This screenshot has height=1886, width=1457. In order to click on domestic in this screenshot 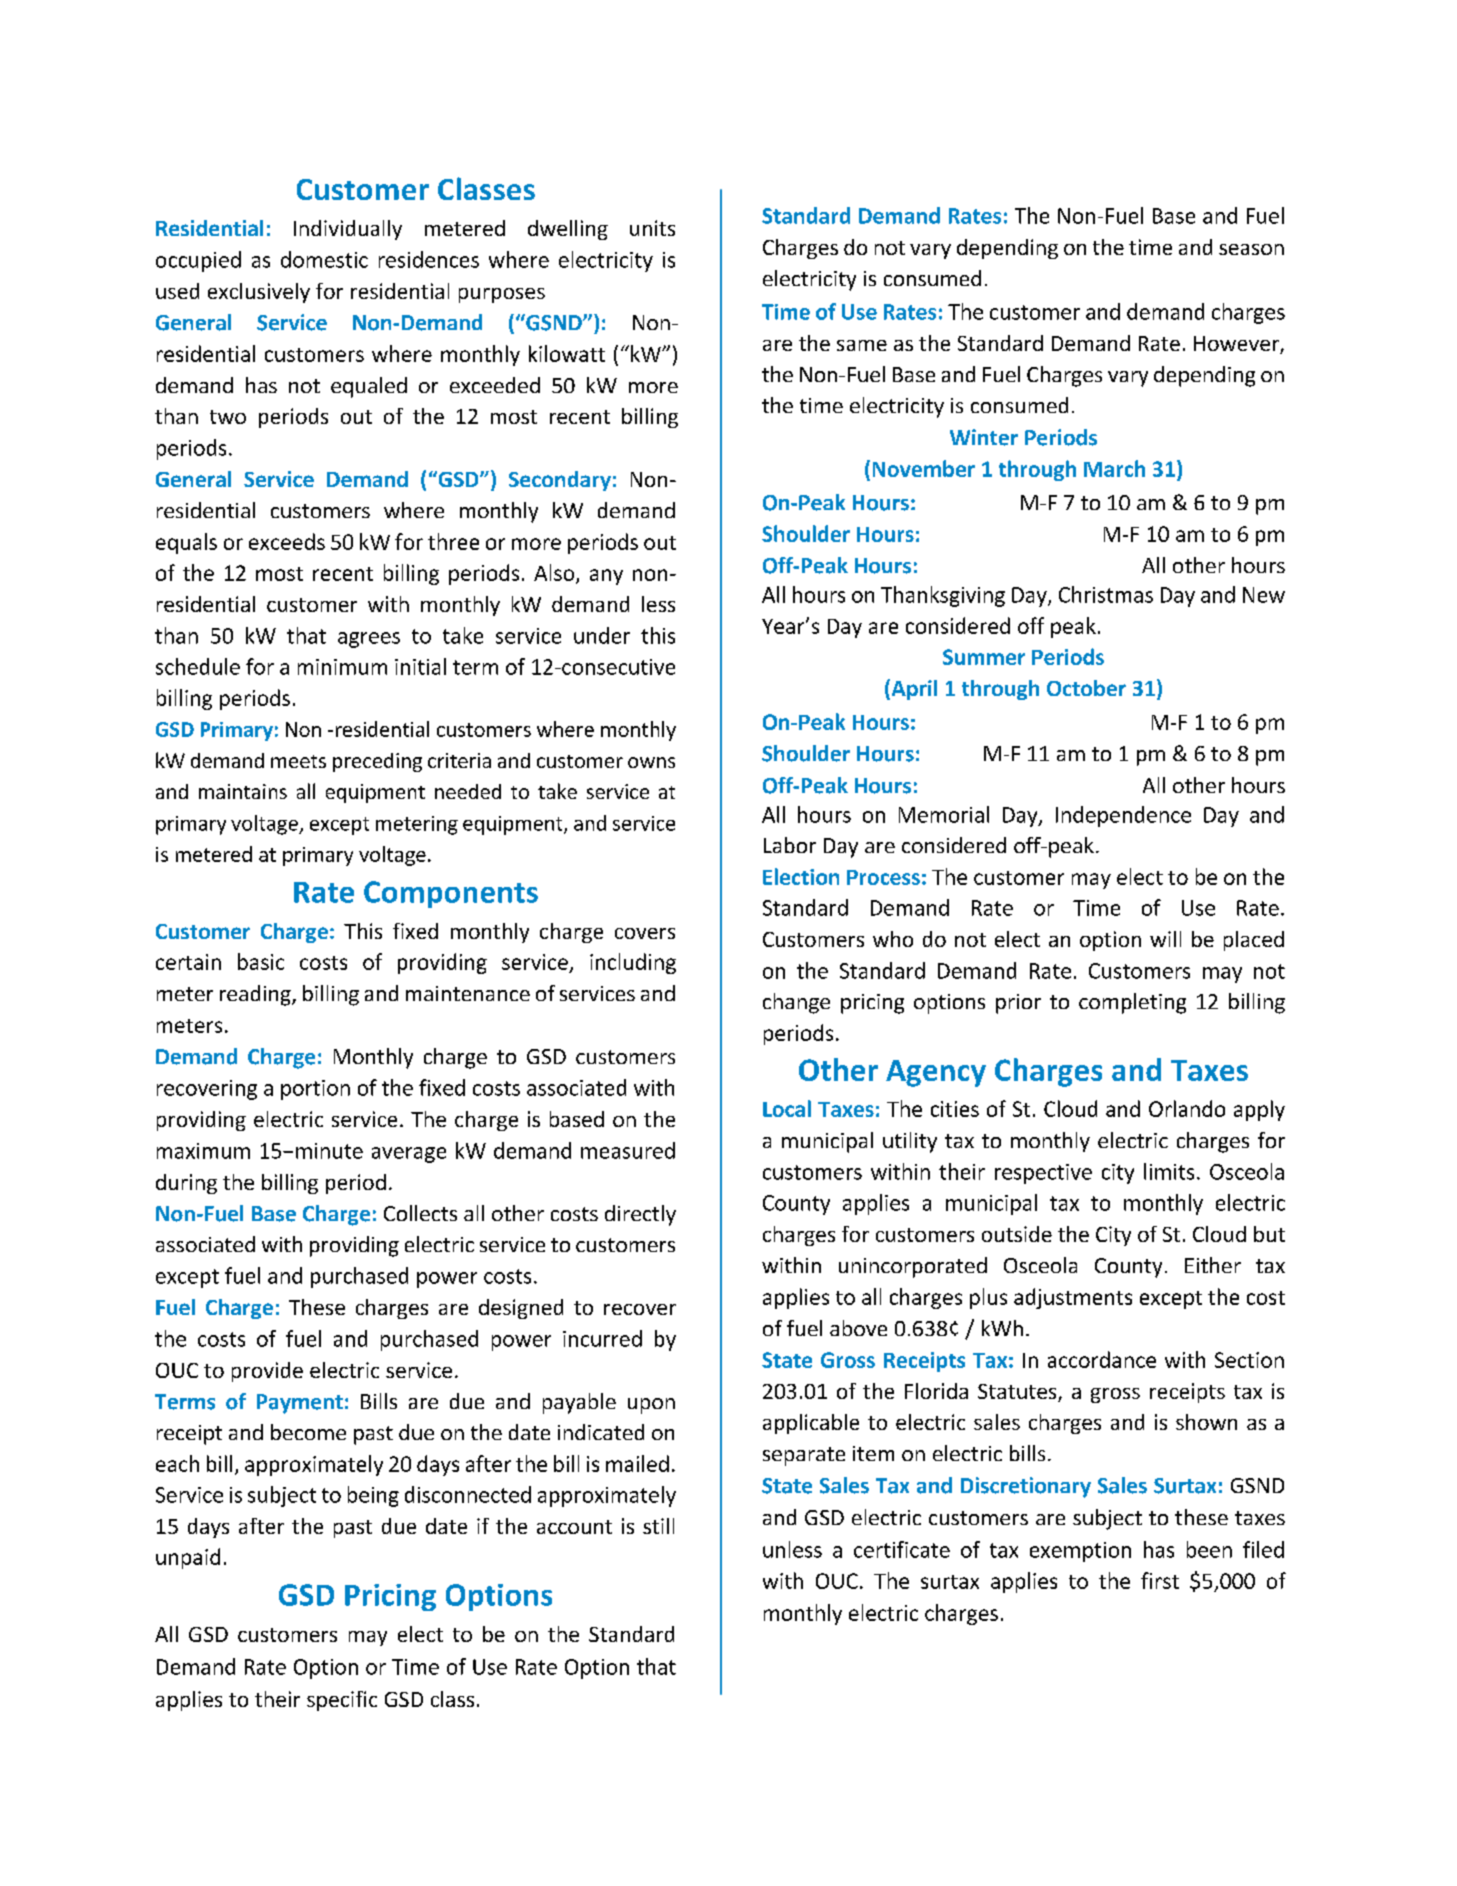, I will do `click(324, 259)`.
